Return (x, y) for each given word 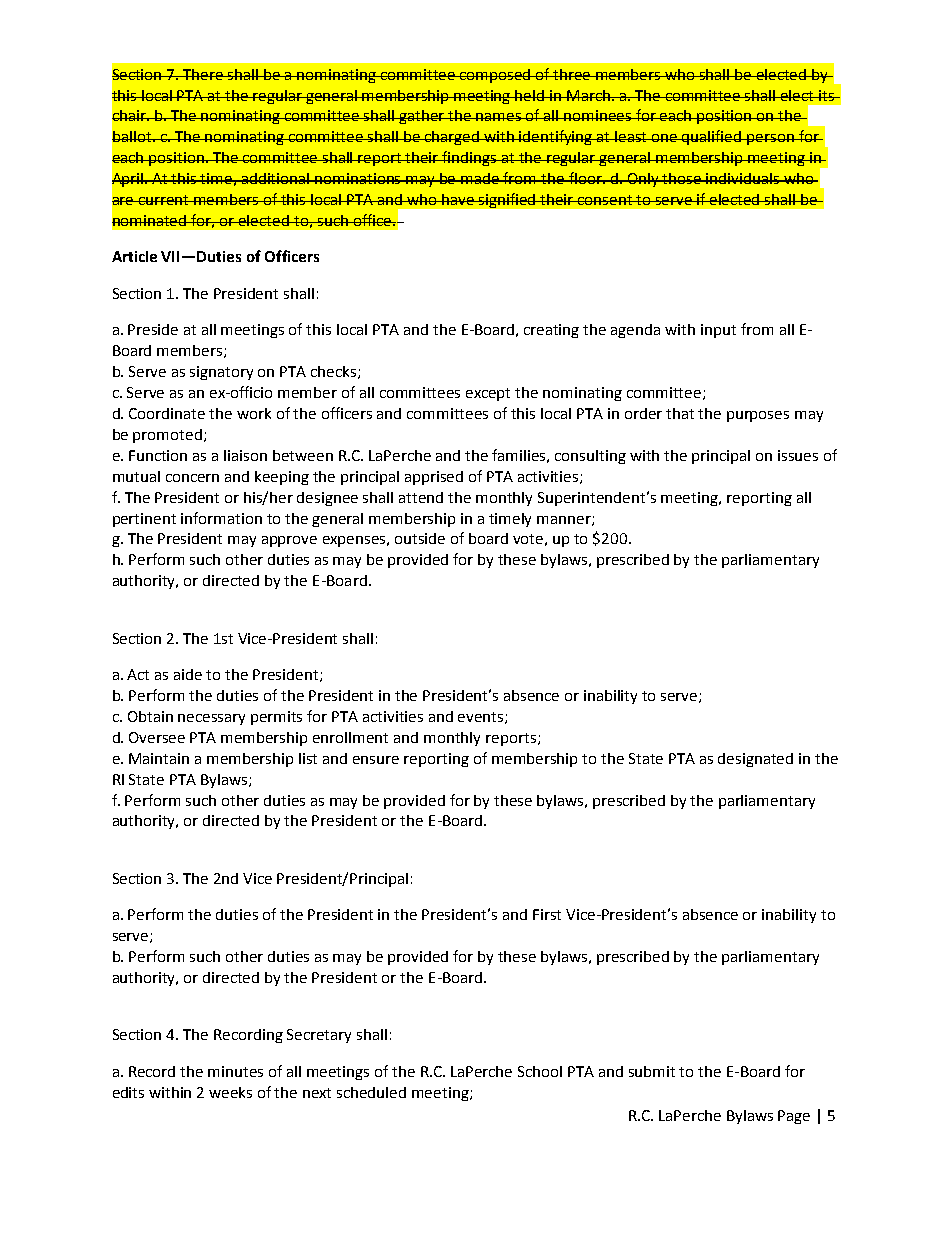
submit (652, 1071)
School (540, 1071)
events (482, 718)
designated (755, 760)
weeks (230, 1092)
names (499, 117)
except (488, 394)
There (204, 74)
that (680, 413)
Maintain (159, 758)
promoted (167, 436)
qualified (712, 137)
